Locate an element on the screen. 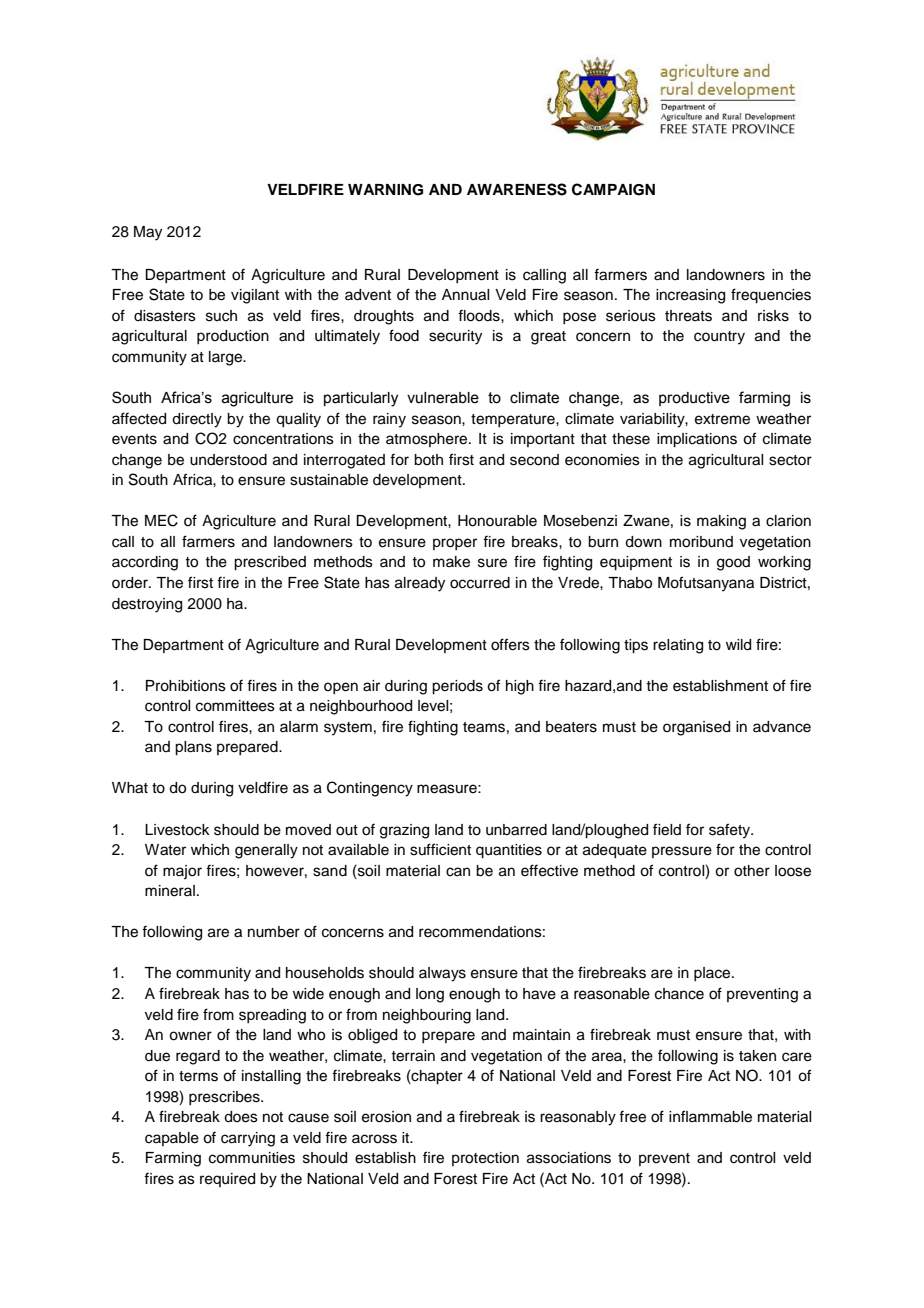 This screenshot has height=1308, width=924. plans is located at coordinates (193, 748).
